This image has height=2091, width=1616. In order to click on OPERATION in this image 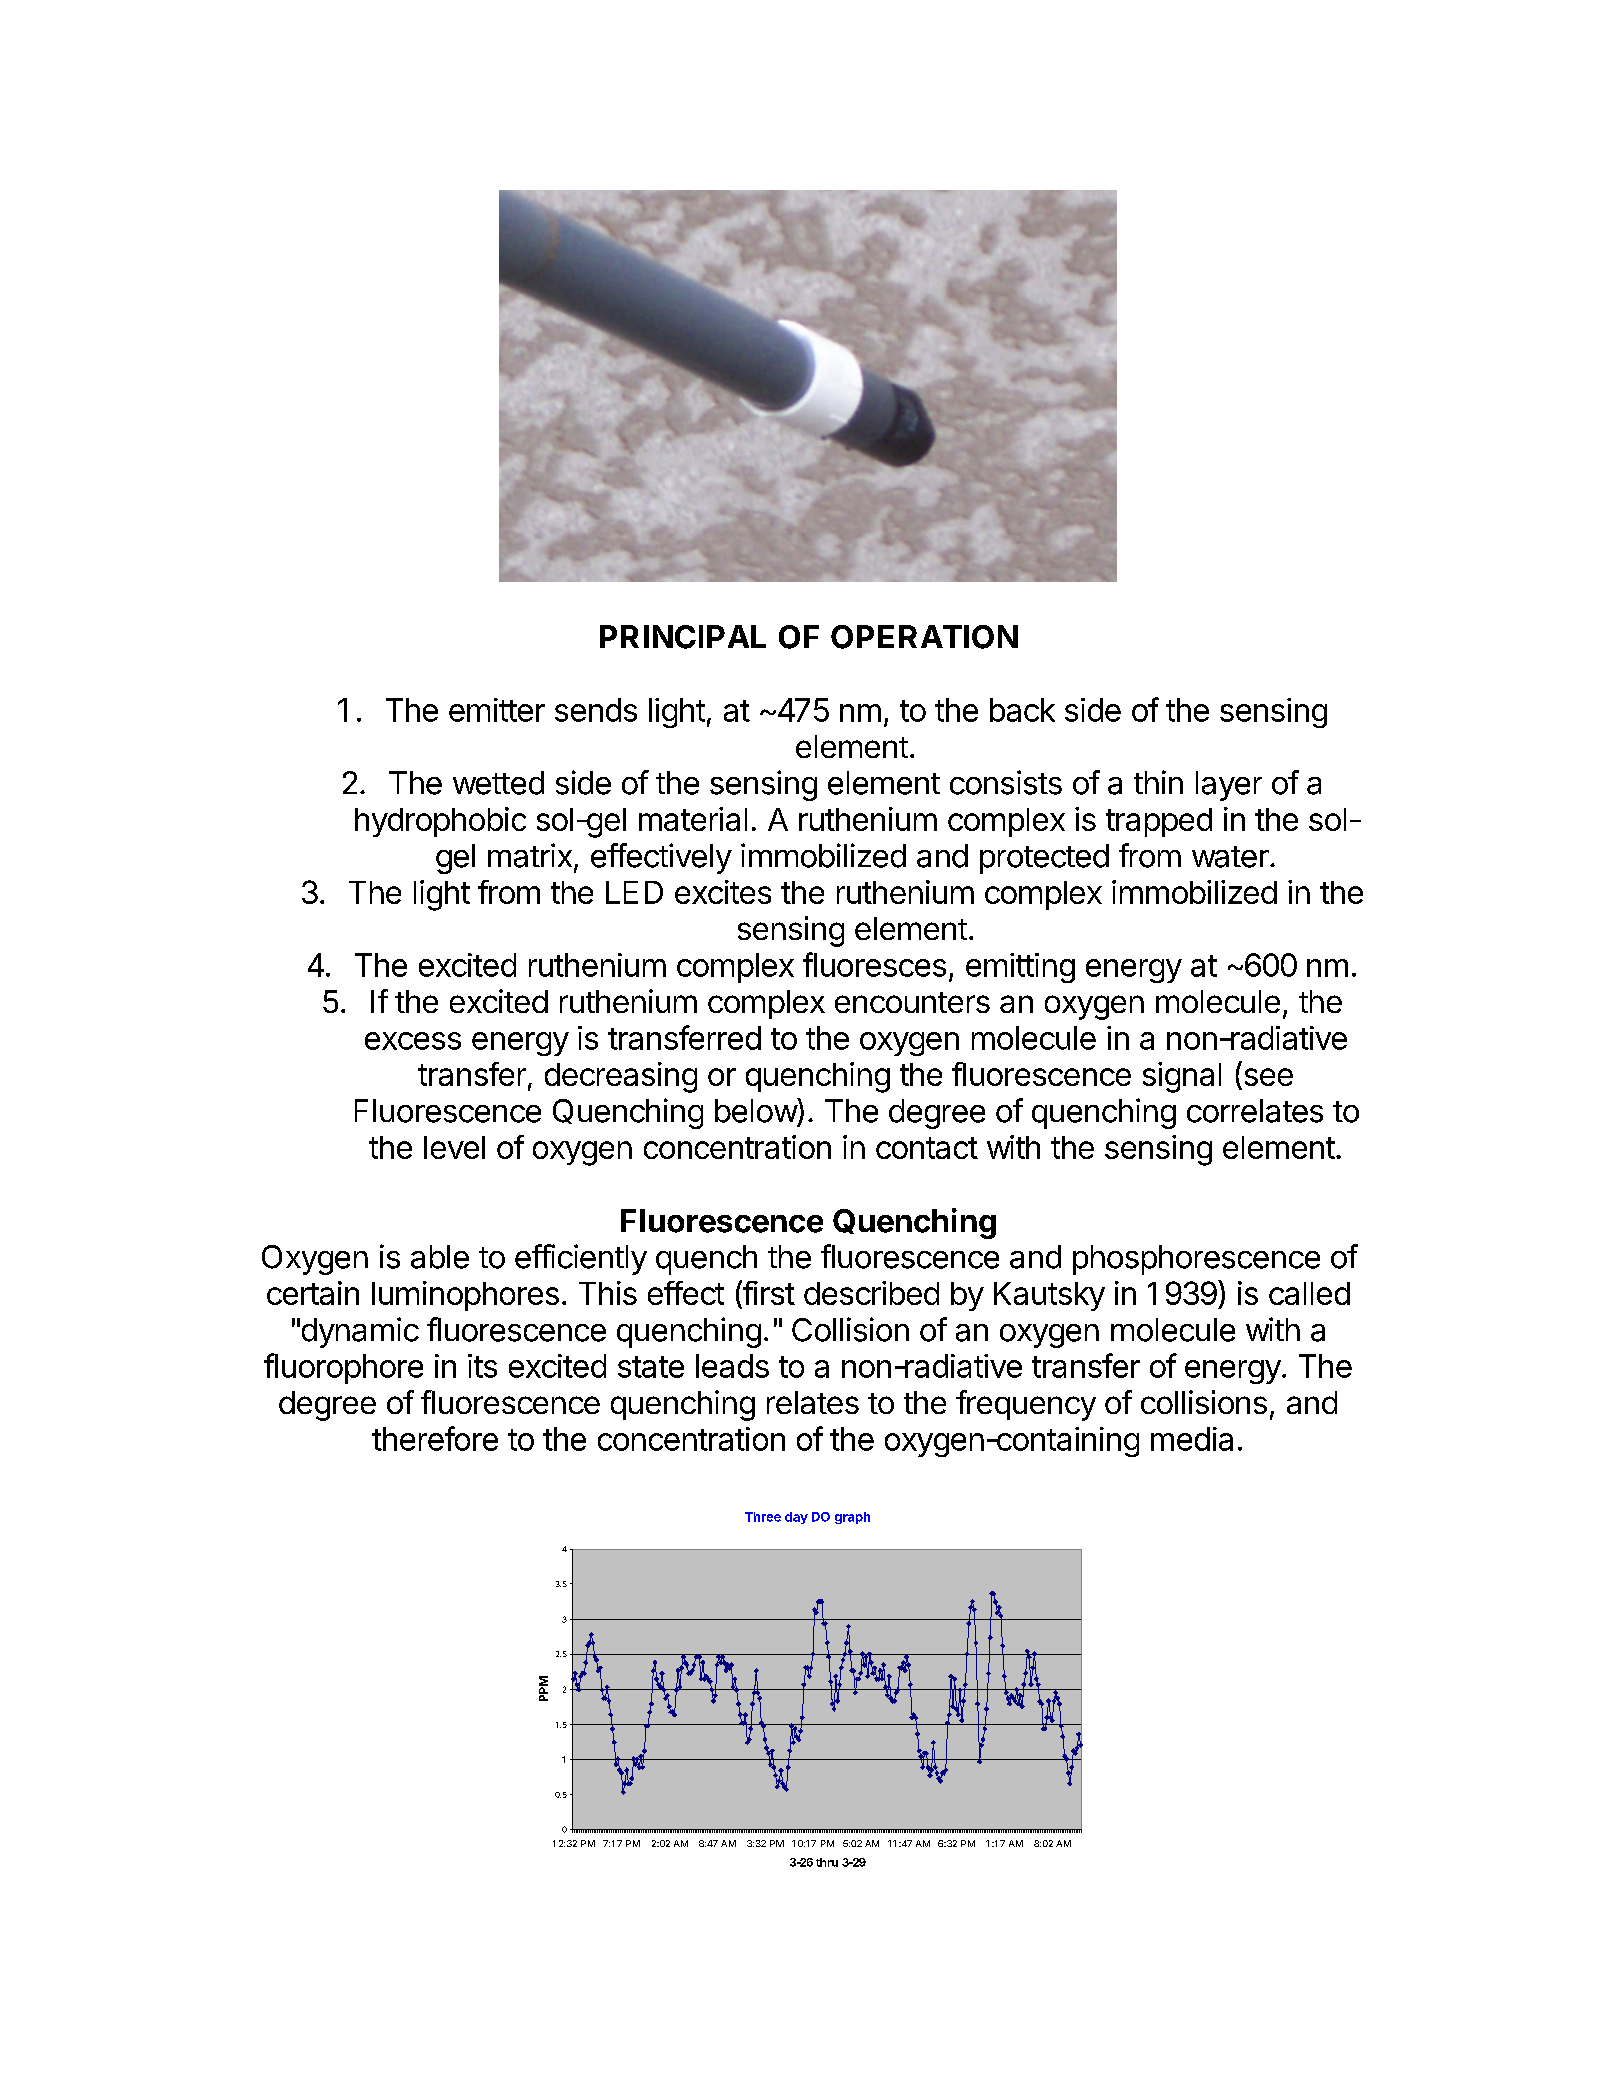, I will do `click(924, 637)`.
